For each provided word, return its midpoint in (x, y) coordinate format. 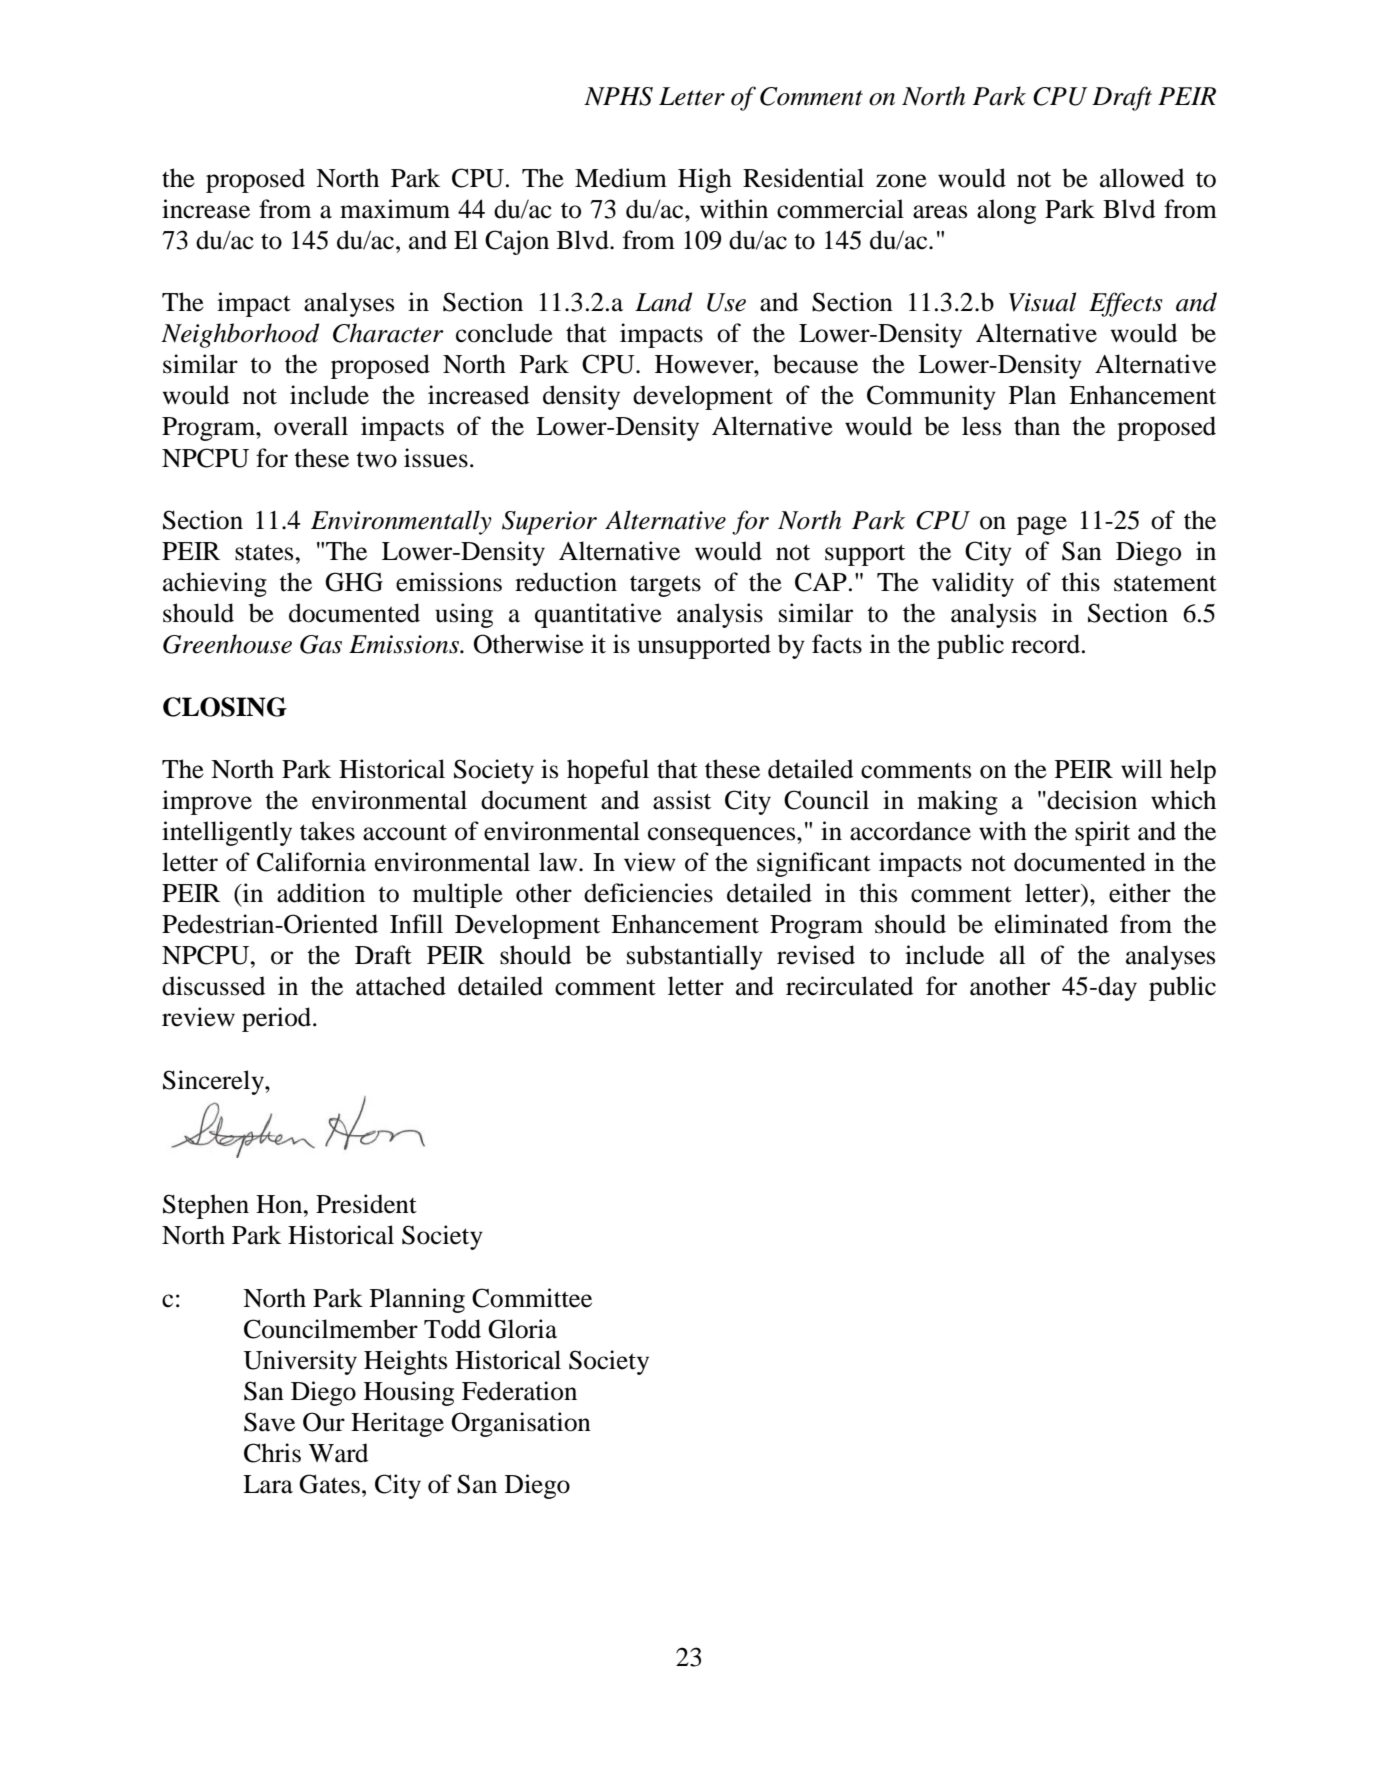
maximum (395, 209)
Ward (338, 1453)
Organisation (521, 1424)
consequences (723, 836)
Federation (519, 1391)
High (705, 180)
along (1006, 211)
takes (327, 831)
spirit (1102, 833)
